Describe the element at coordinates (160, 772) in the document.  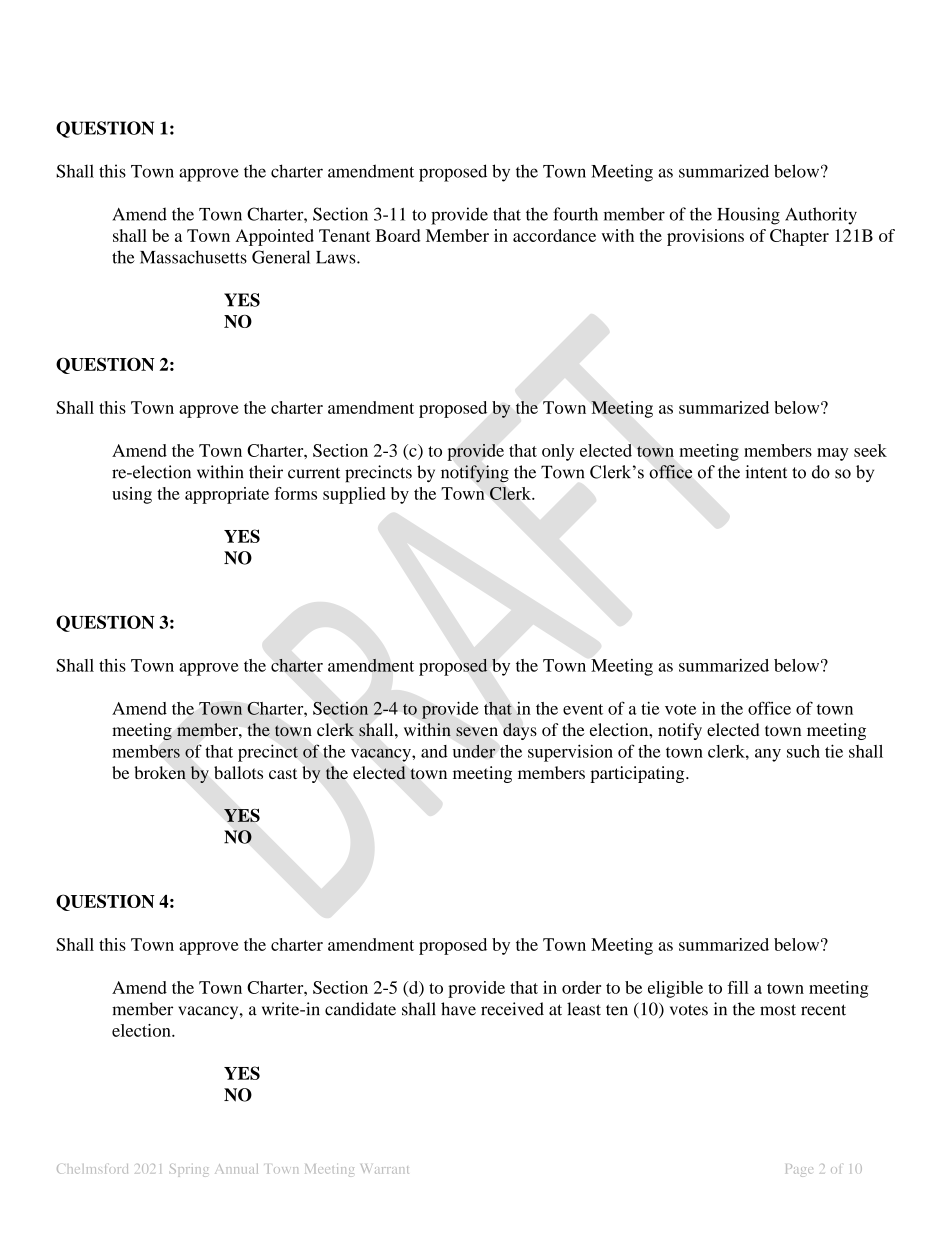
I see `broken` at that location.
